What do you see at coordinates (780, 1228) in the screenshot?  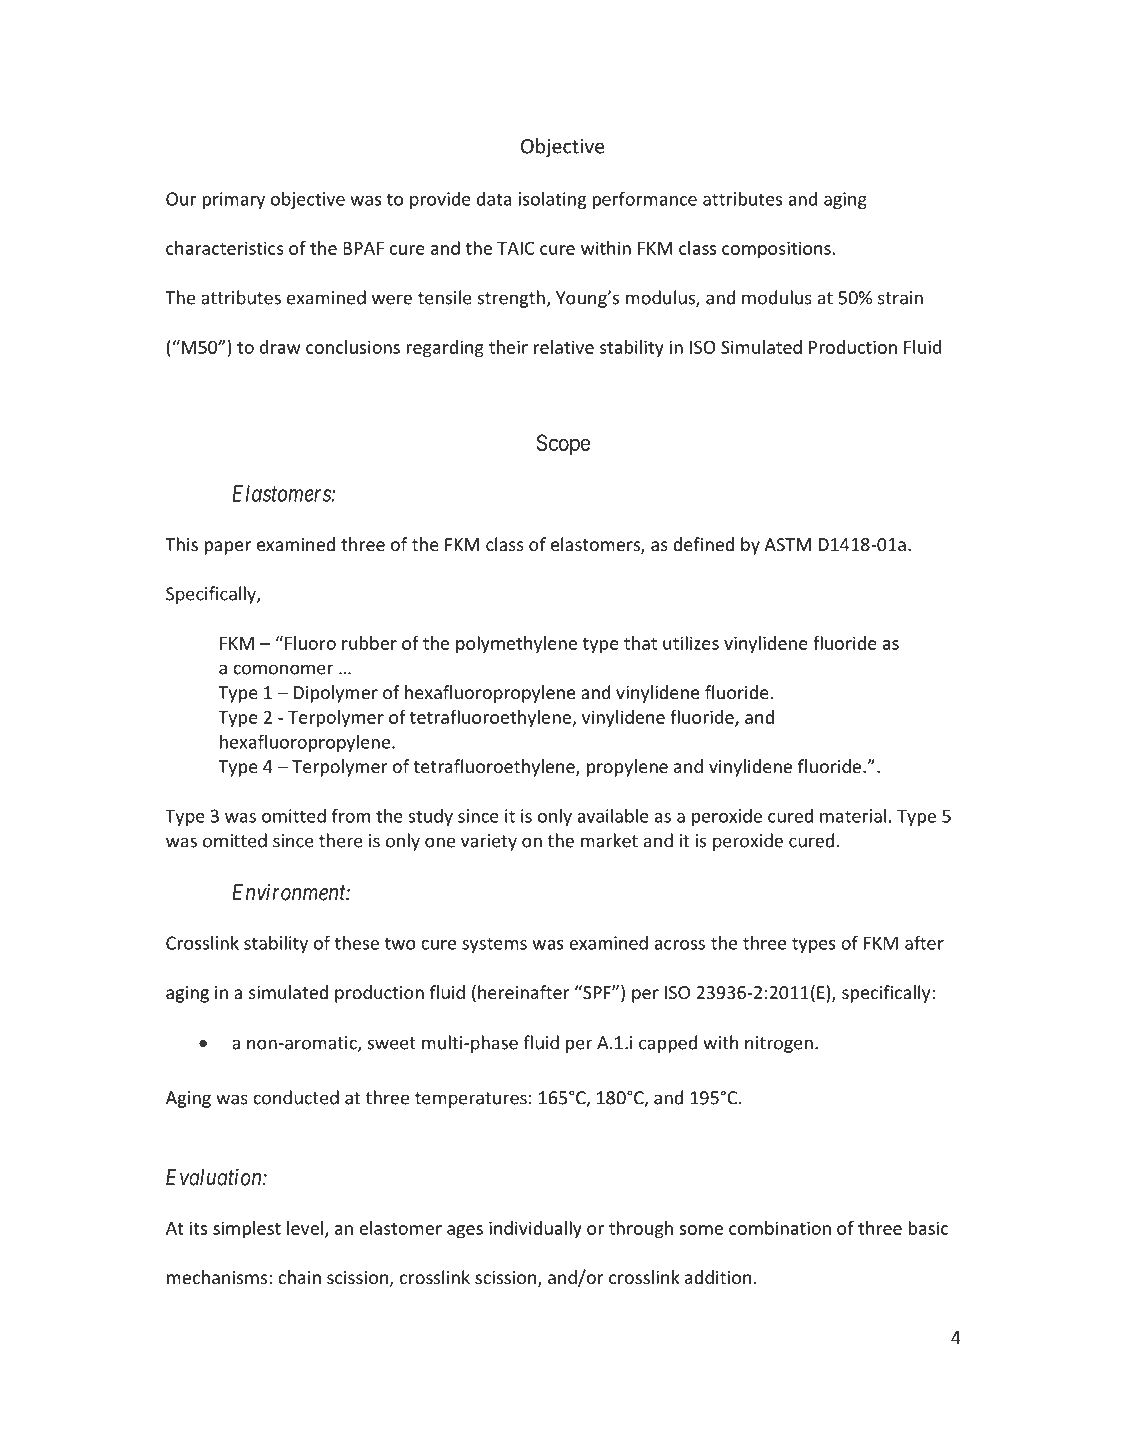 I see `combination` at bounding box center [780, 1228].
